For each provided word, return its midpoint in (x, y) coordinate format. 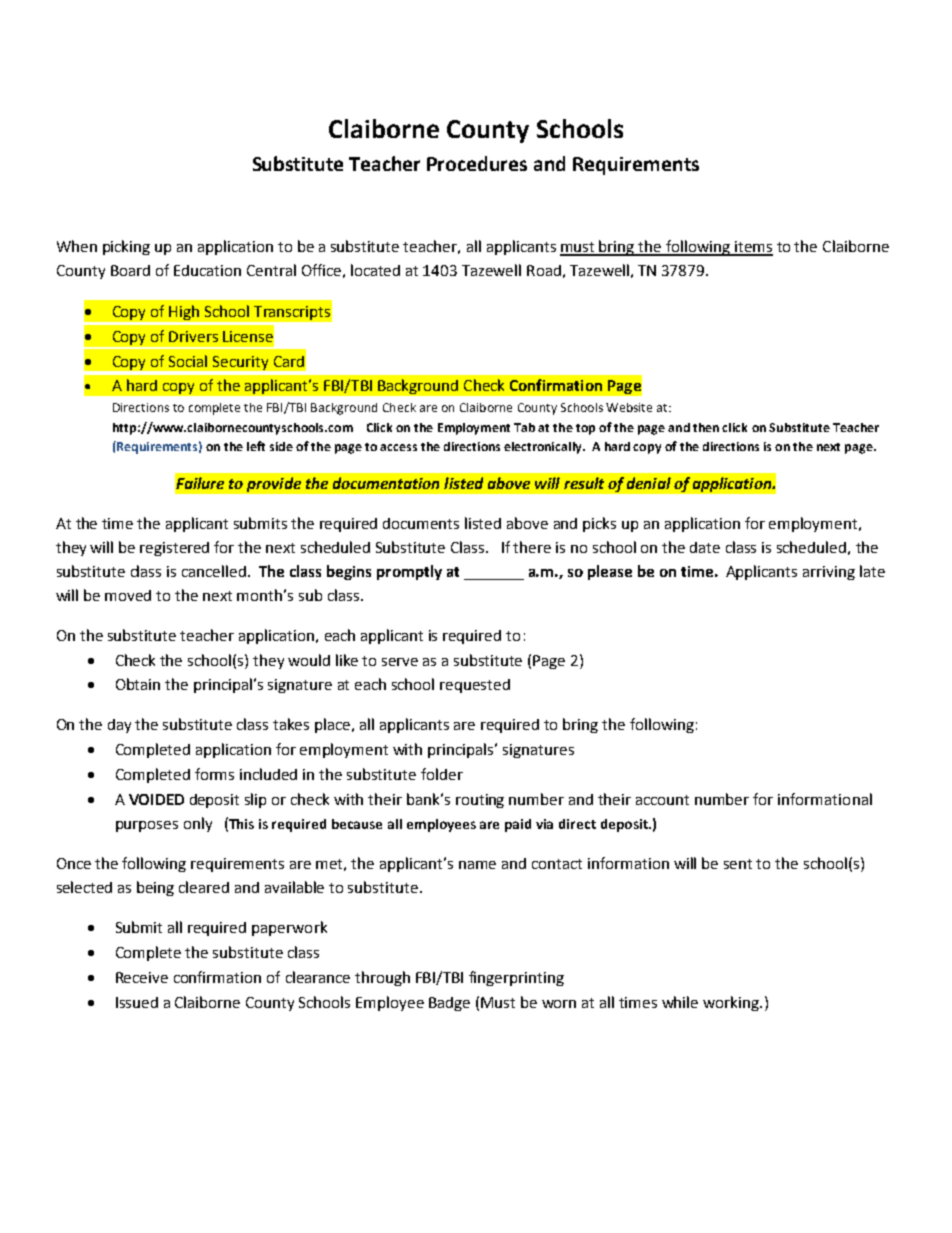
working (732, 1003)
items (753, 248)
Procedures (477, 163)
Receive (142, 977)
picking (126, 247)
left (256, 446)
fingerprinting (516, 978)
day (119, 726)
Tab (524, 427)
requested (475, 686)
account (662, 800)
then (706, 427)
